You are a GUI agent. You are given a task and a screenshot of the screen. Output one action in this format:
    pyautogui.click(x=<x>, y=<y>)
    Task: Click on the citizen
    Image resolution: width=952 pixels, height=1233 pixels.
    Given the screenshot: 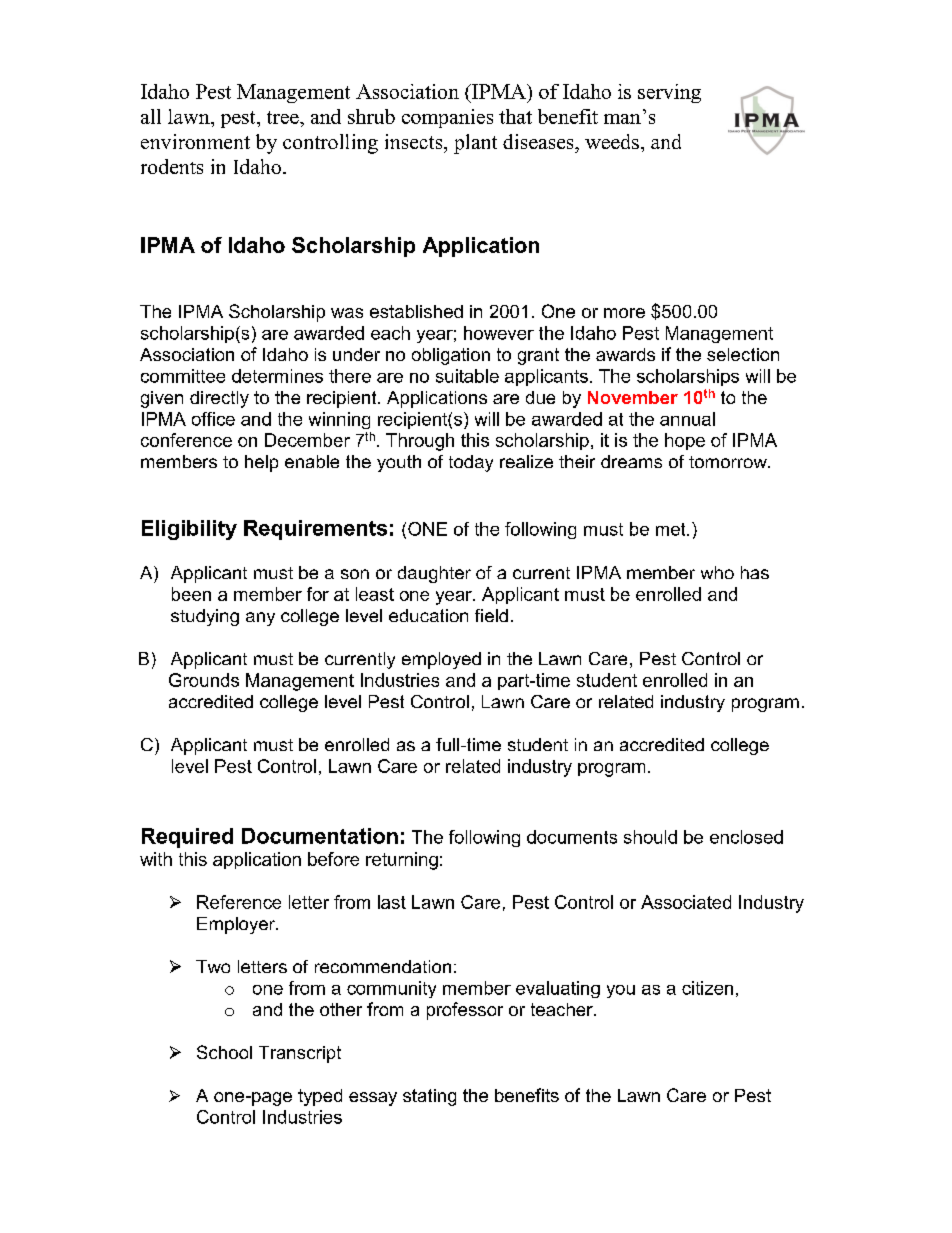 What is the action you would take?
    pyautogui.click(x=707, y=988)
